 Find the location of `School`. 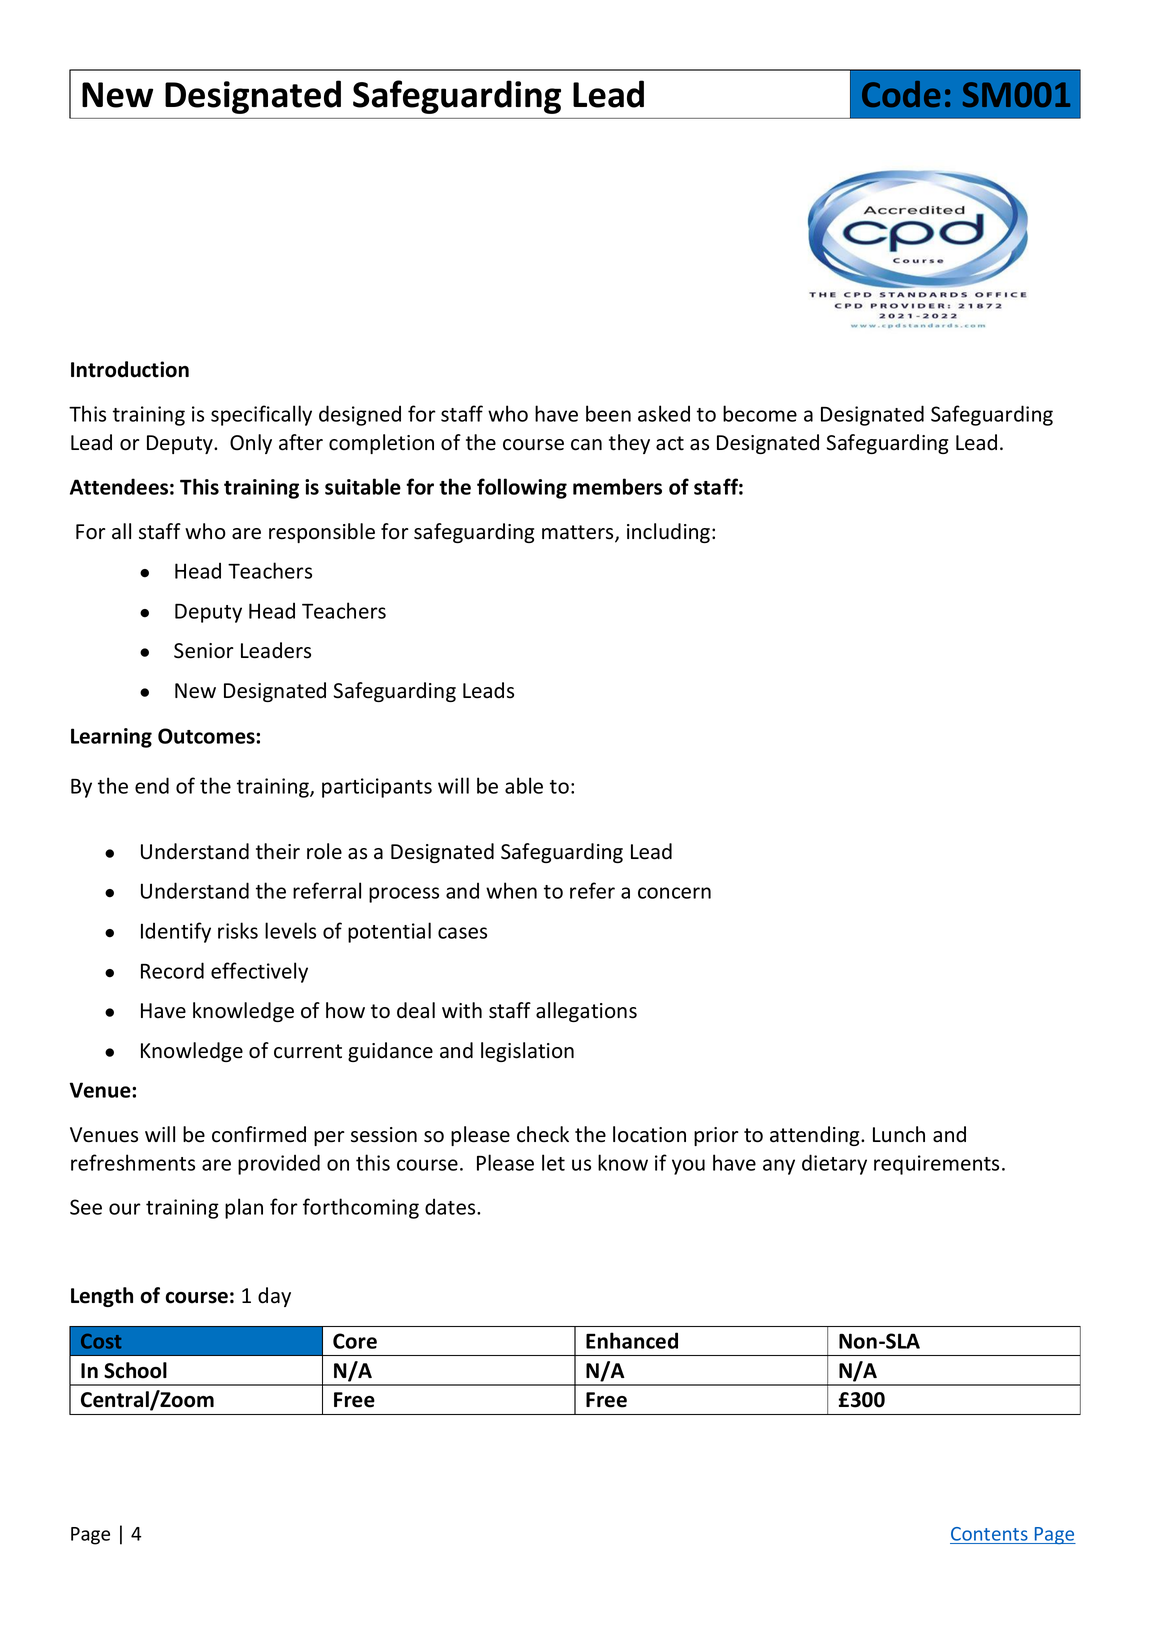

School is located at coordinates (135, 1370).
